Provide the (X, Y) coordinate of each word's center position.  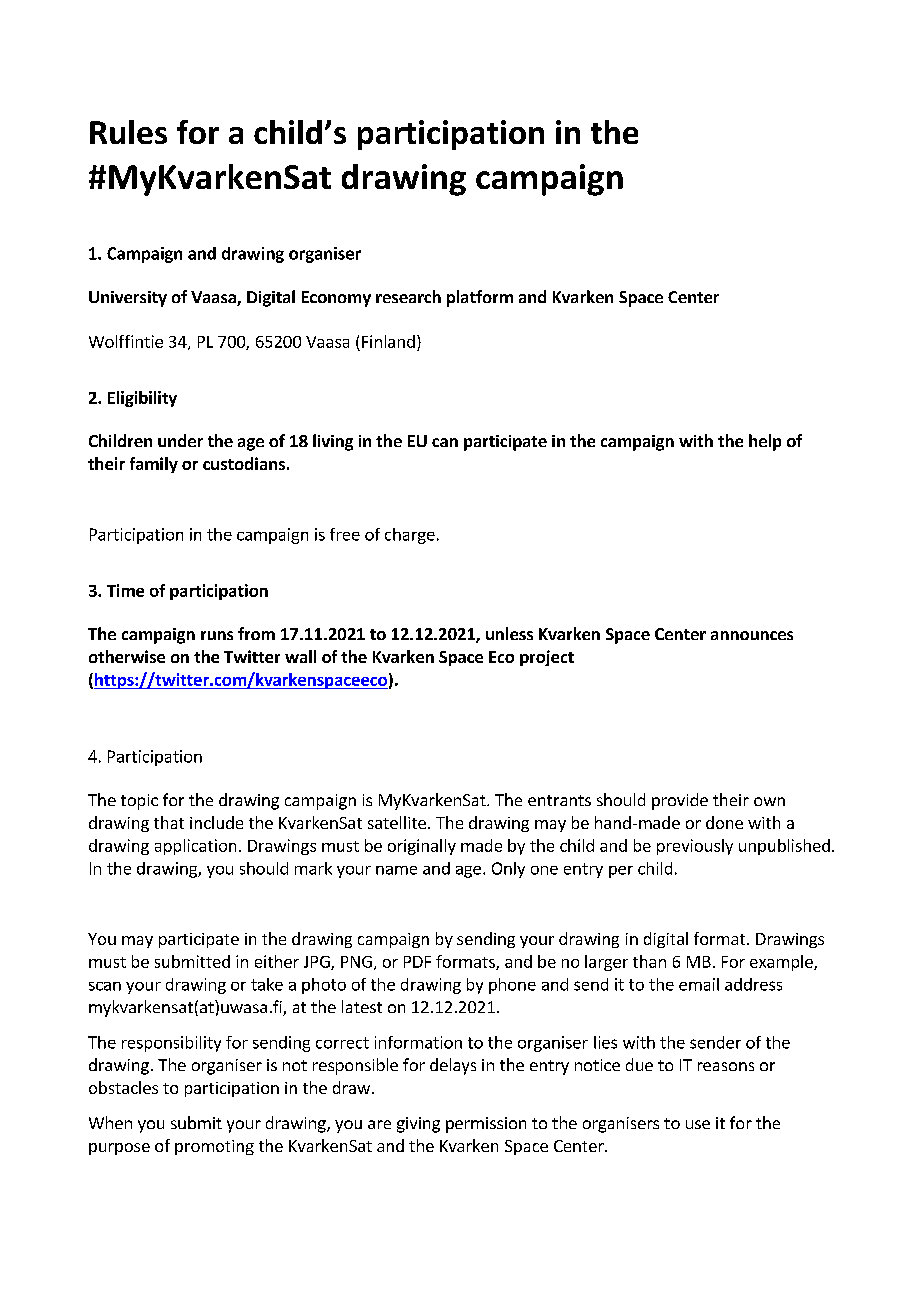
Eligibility (142, 399)
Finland (388, 341)
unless (509, 633)
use (698, 1124)
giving (418, 1125)
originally (422, 847)
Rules (128, 132)
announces (752, 635)
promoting (214, 1147)
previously (695, 847)
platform (480, 298)
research (408, 296)
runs (217, 635)
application (195, 847)
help (765, 442)
